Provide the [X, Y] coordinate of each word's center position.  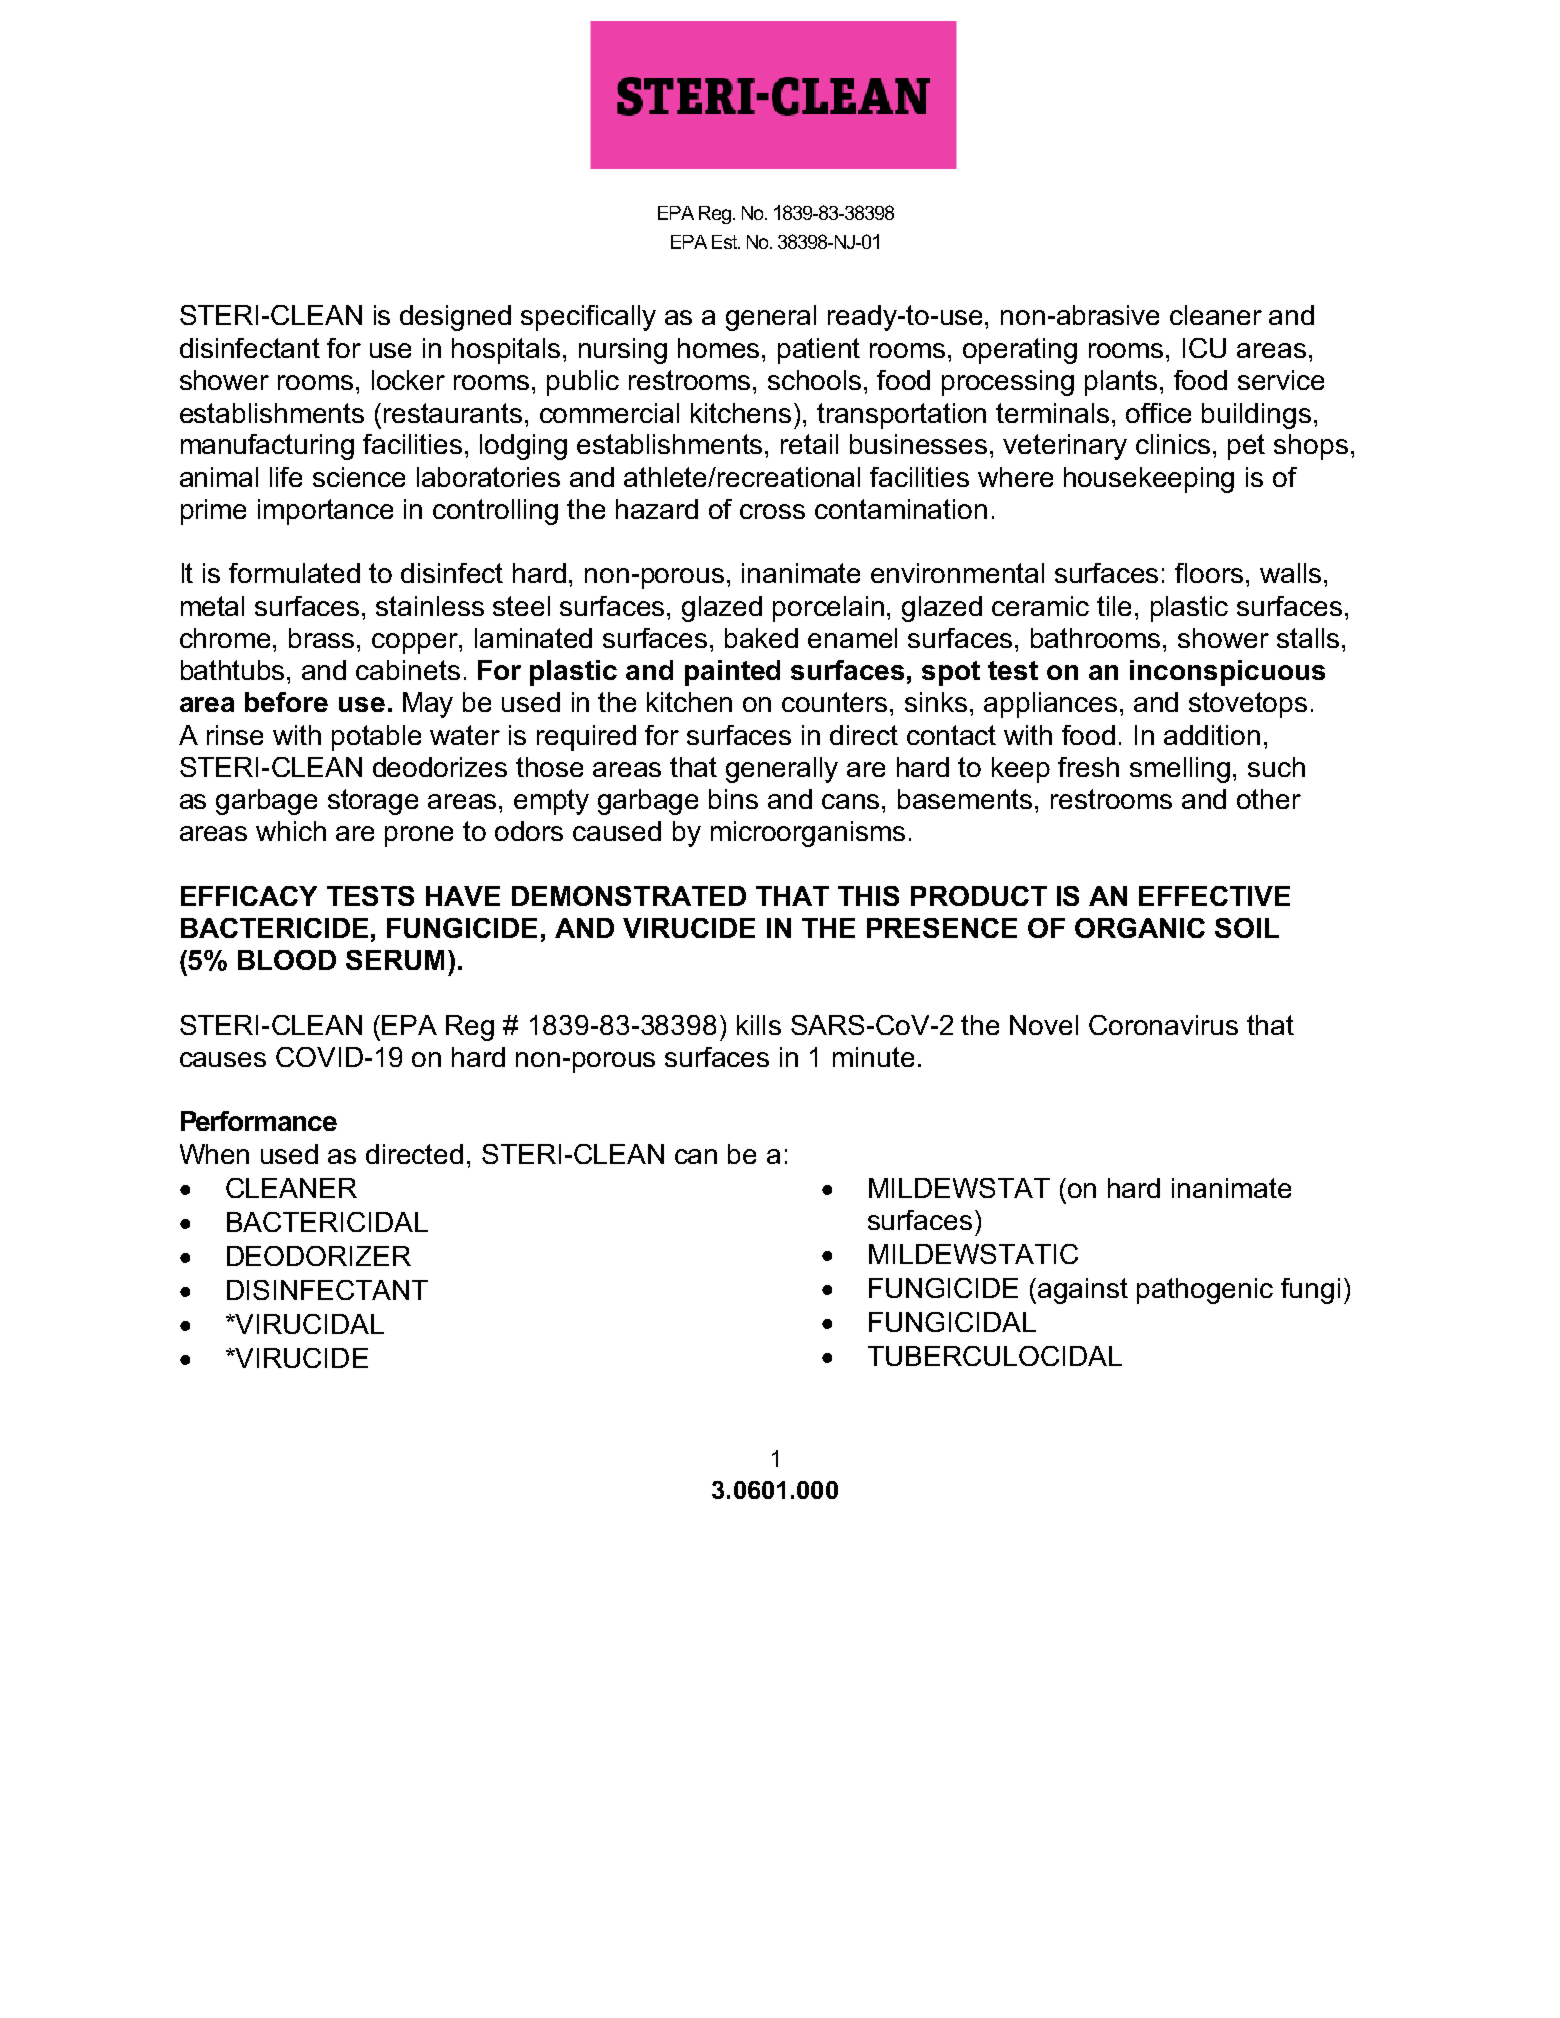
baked [761, 638]
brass [323, 638]
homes [720, 348]
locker [408, 380]
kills [759, 1025]
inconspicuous [1227, 673]
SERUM [395, 960]
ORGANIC [1140, 928]
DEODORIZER [319, 1256]
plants [1121, 383]
